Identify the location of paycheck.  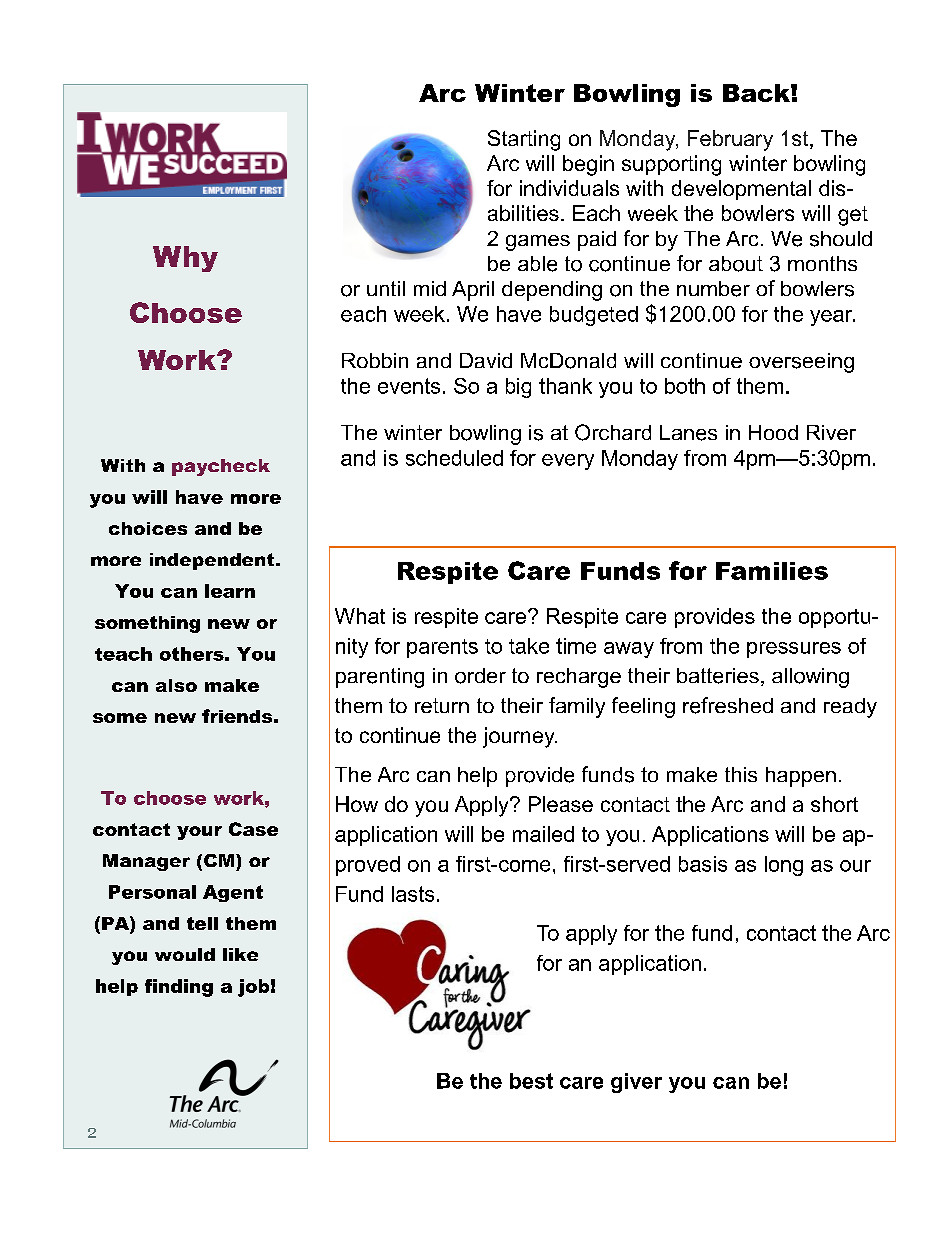
(221, 467).
